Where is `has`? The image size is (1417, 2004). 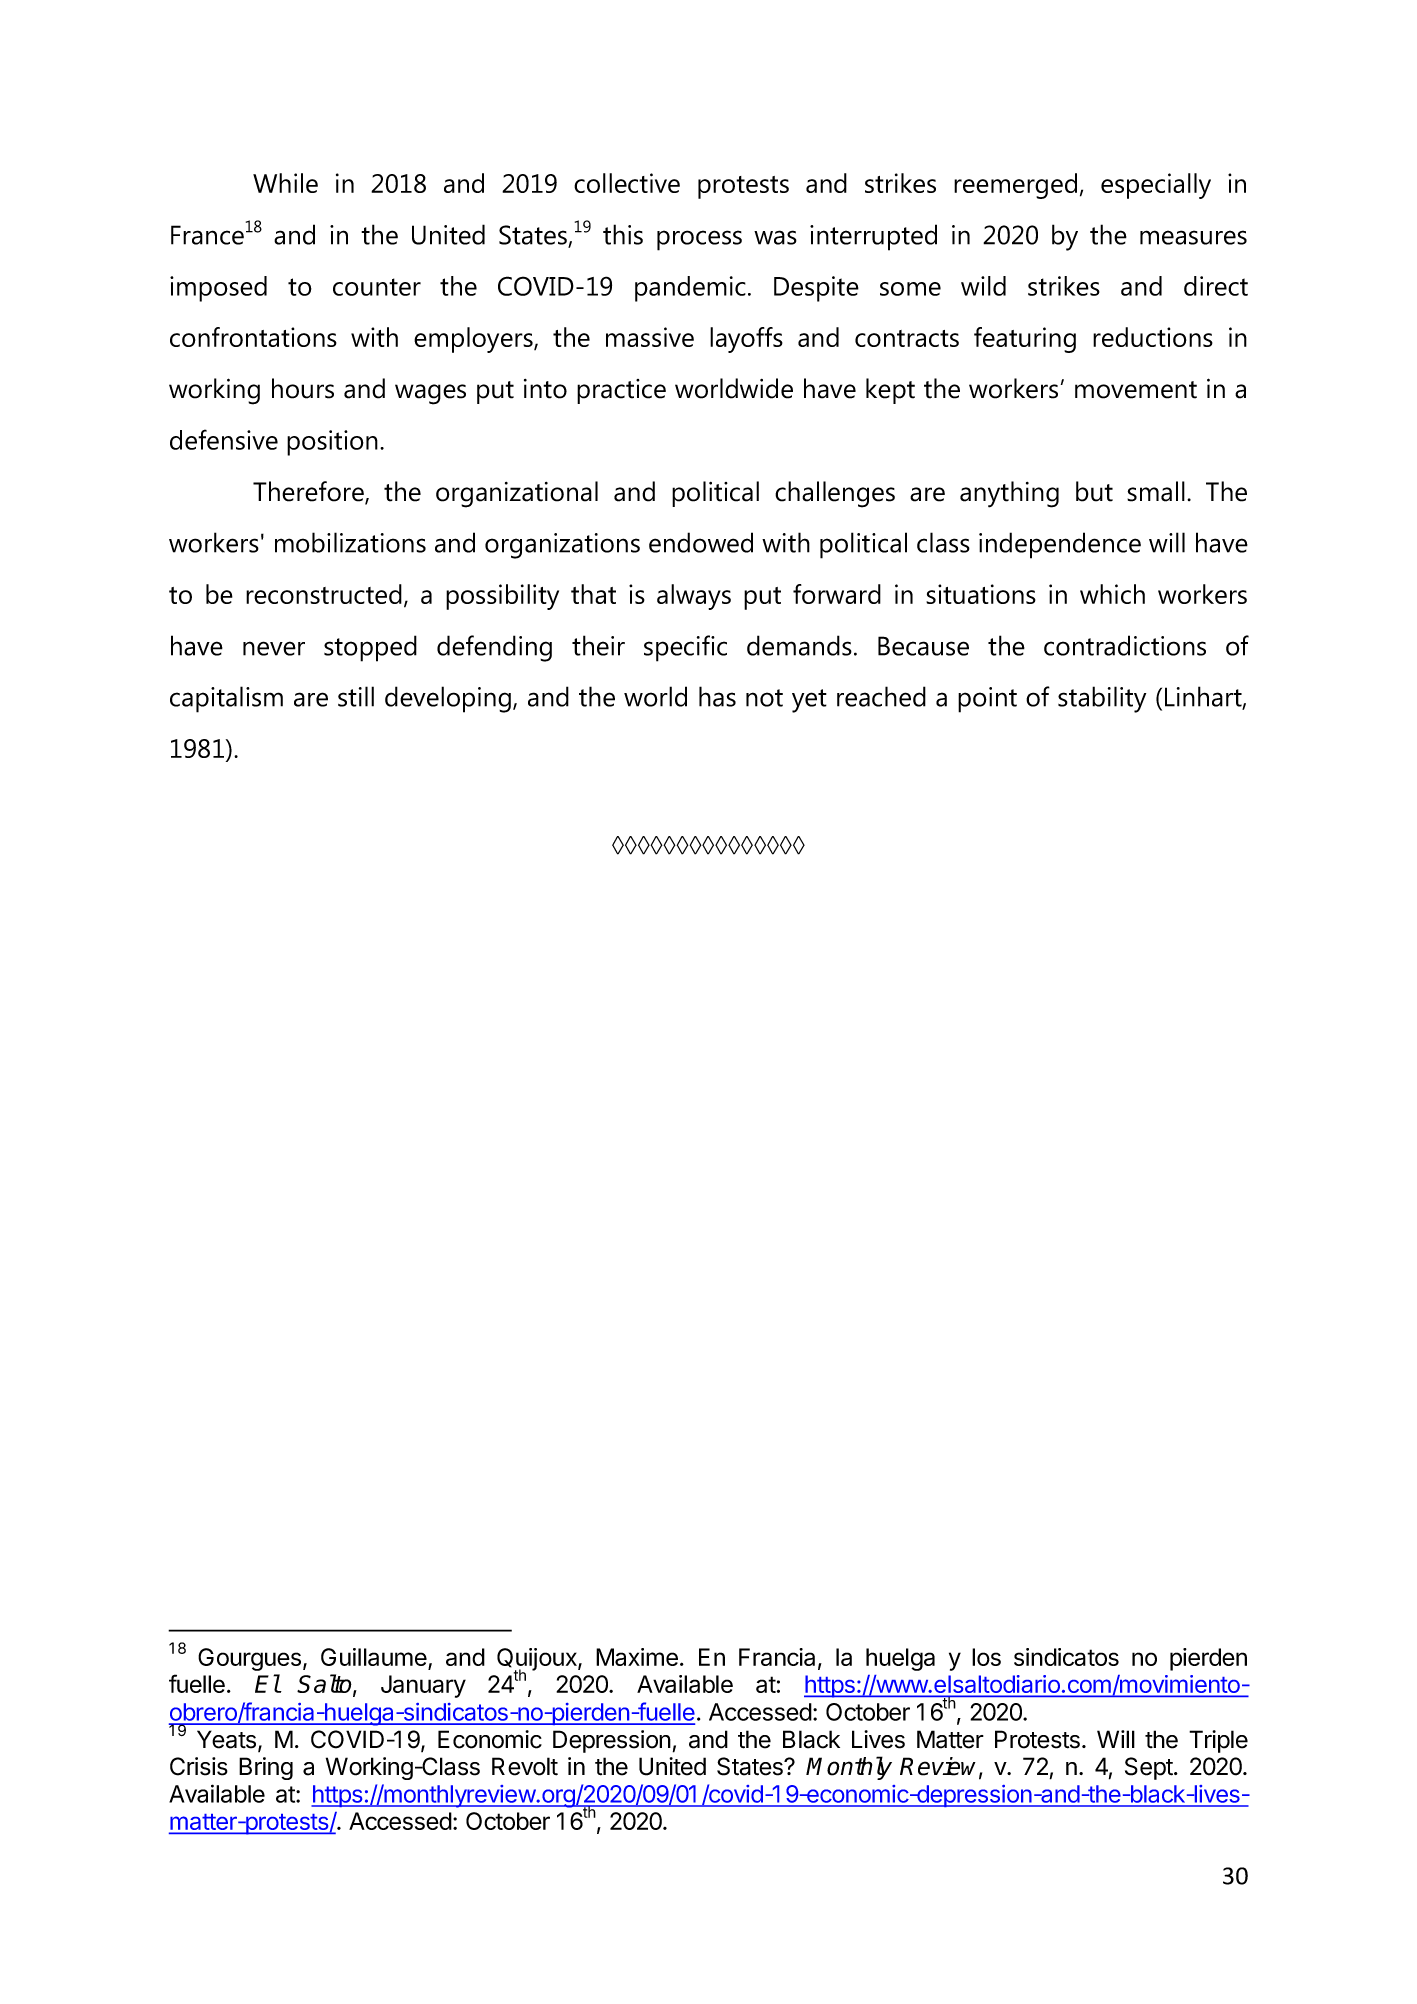
has is located at coordinates (717, 696).
